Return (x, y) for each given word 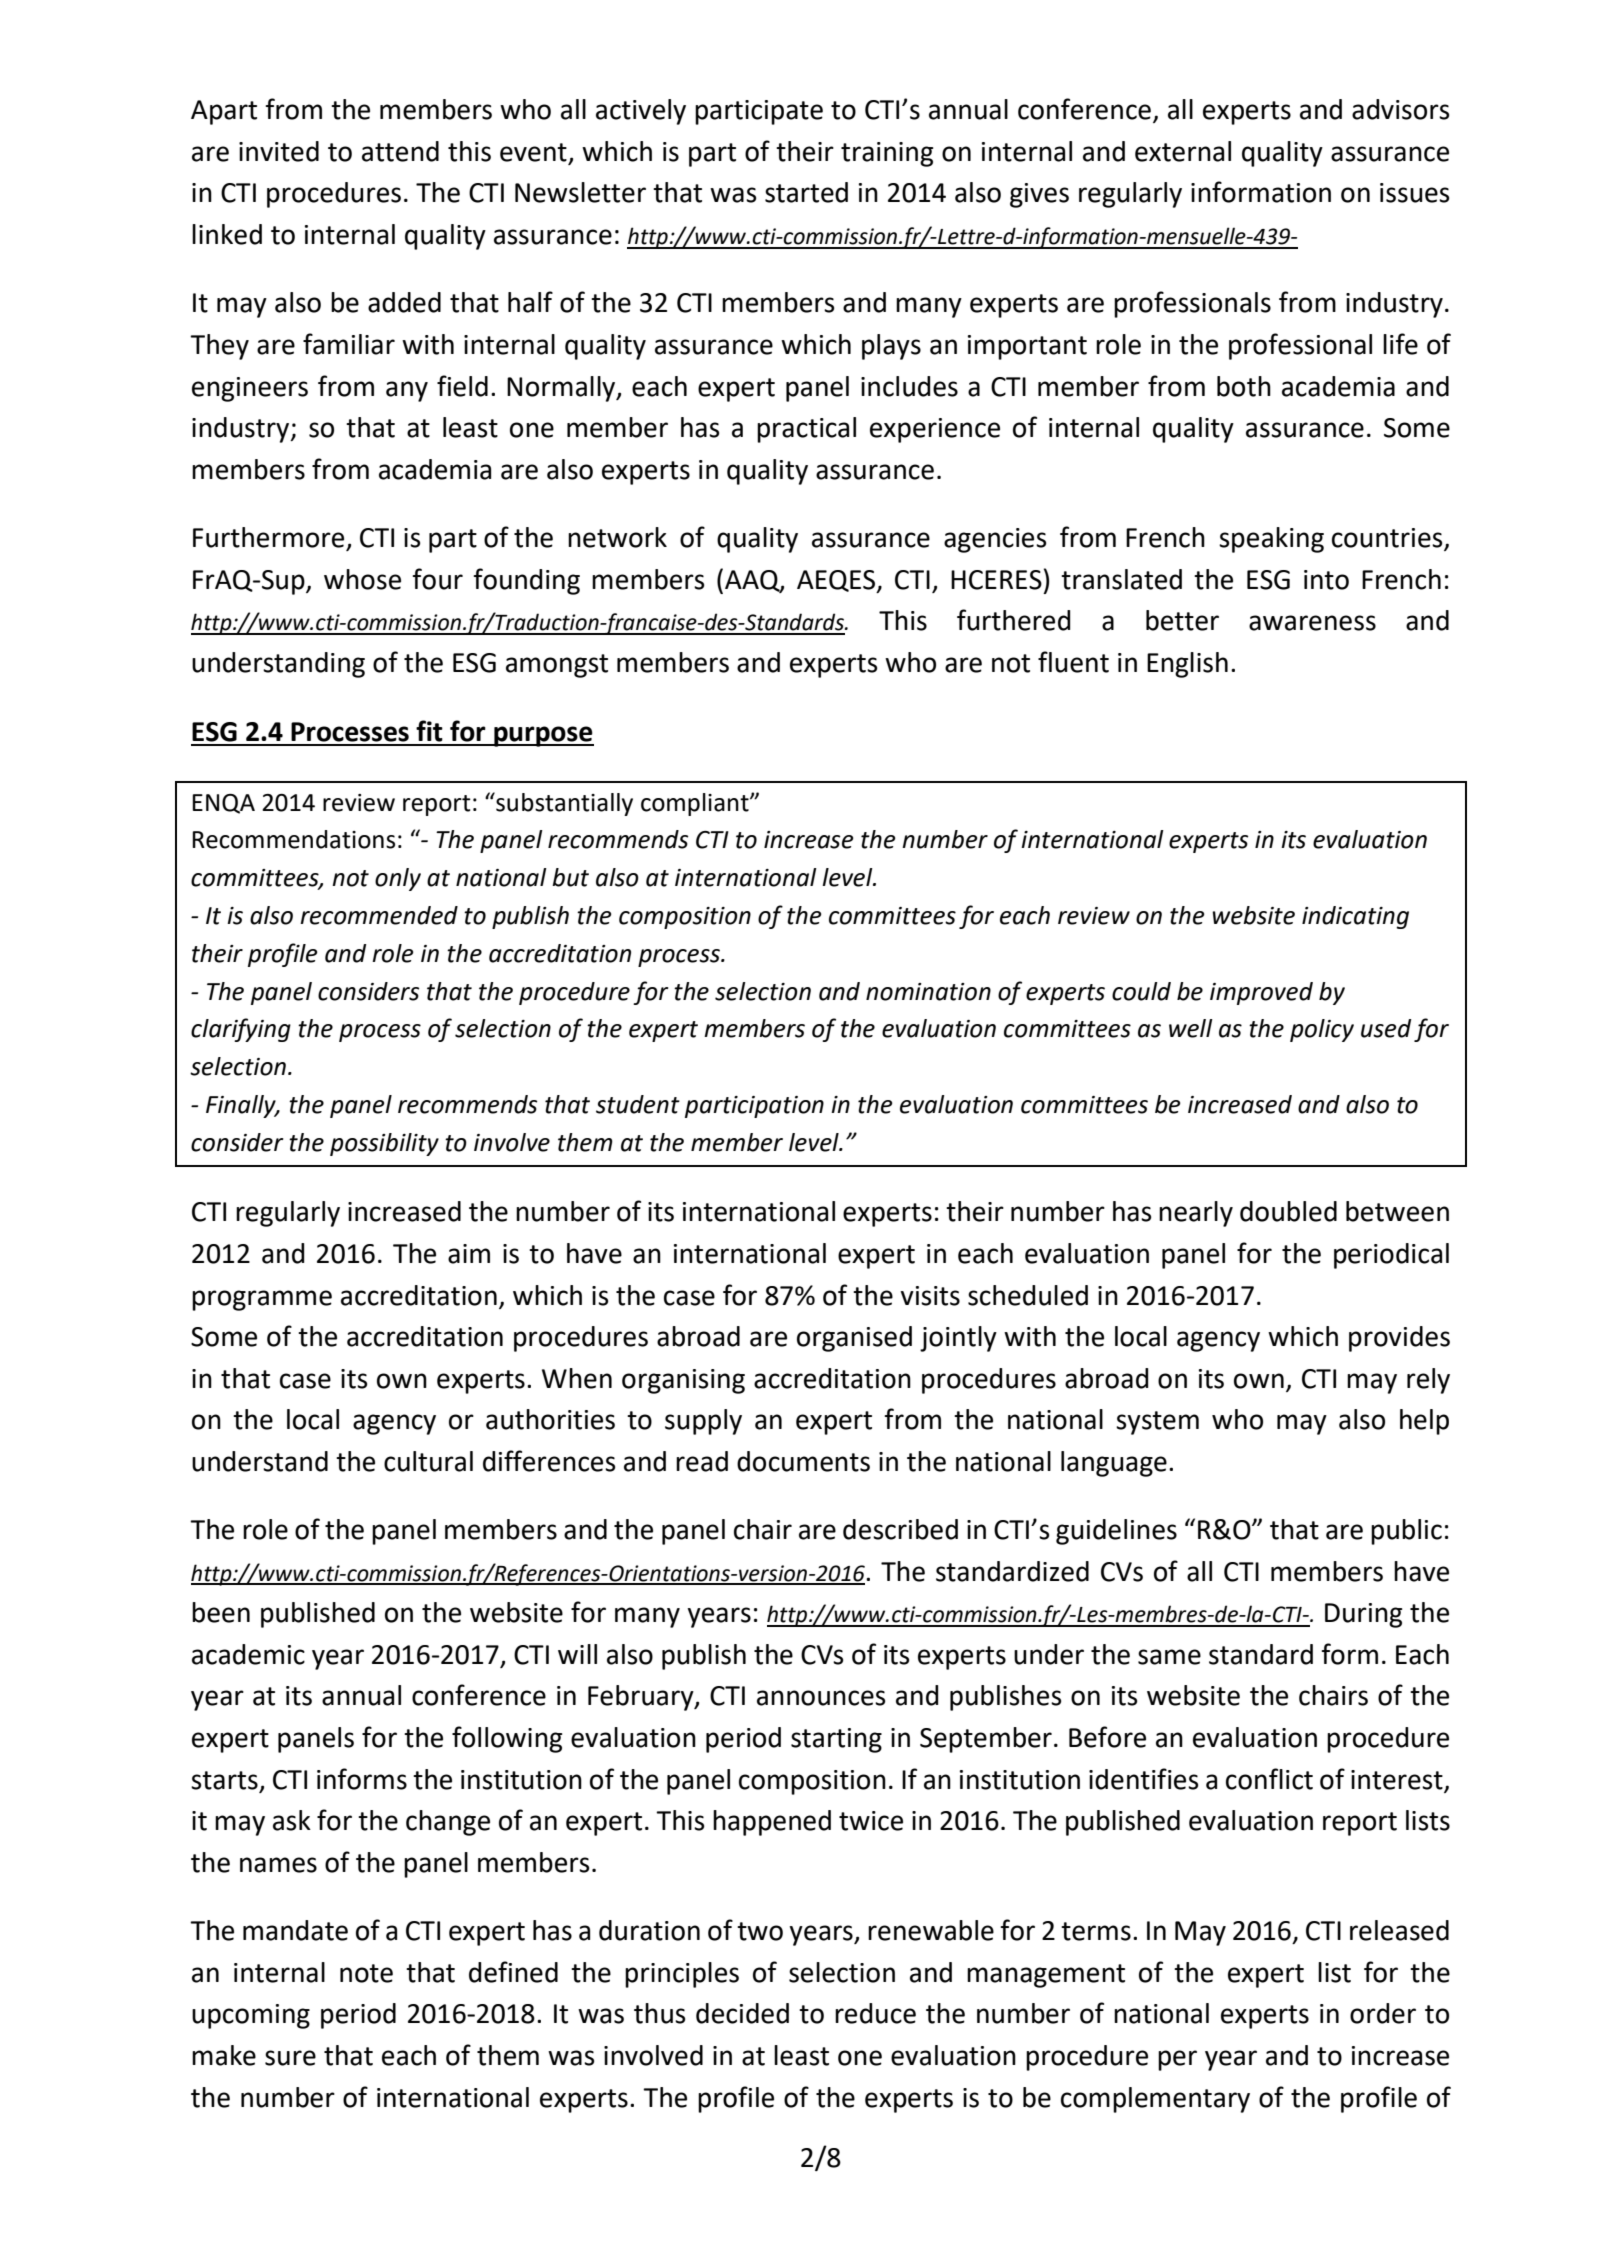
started (806, 192)
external (1183, 151)
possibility (384, 1144)
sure (290, 2058)
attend (400, 151)
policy (1322, 1030)
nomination (928, 992)
